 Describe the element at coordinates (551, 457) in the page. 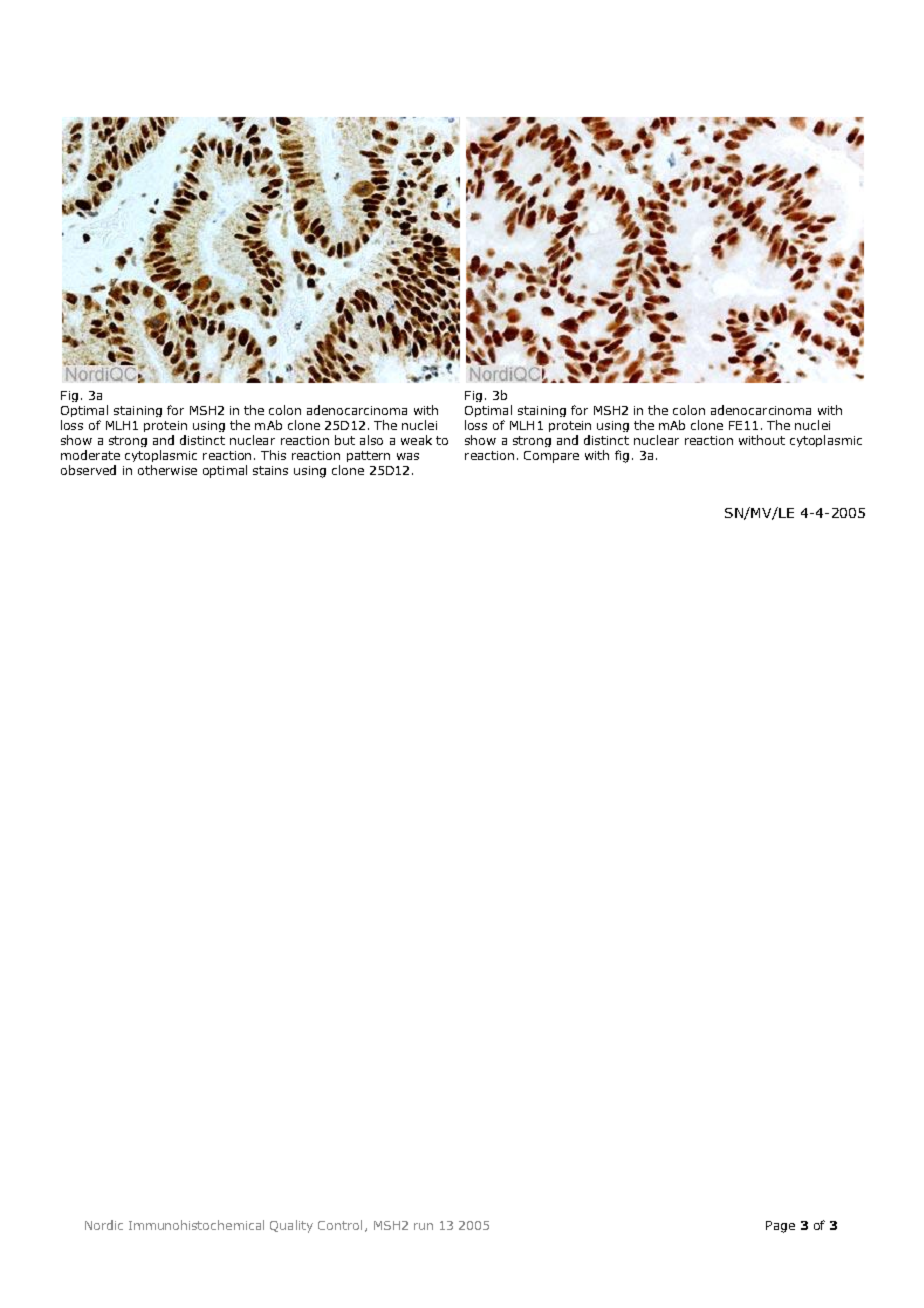

I see `Compare` at that location.
